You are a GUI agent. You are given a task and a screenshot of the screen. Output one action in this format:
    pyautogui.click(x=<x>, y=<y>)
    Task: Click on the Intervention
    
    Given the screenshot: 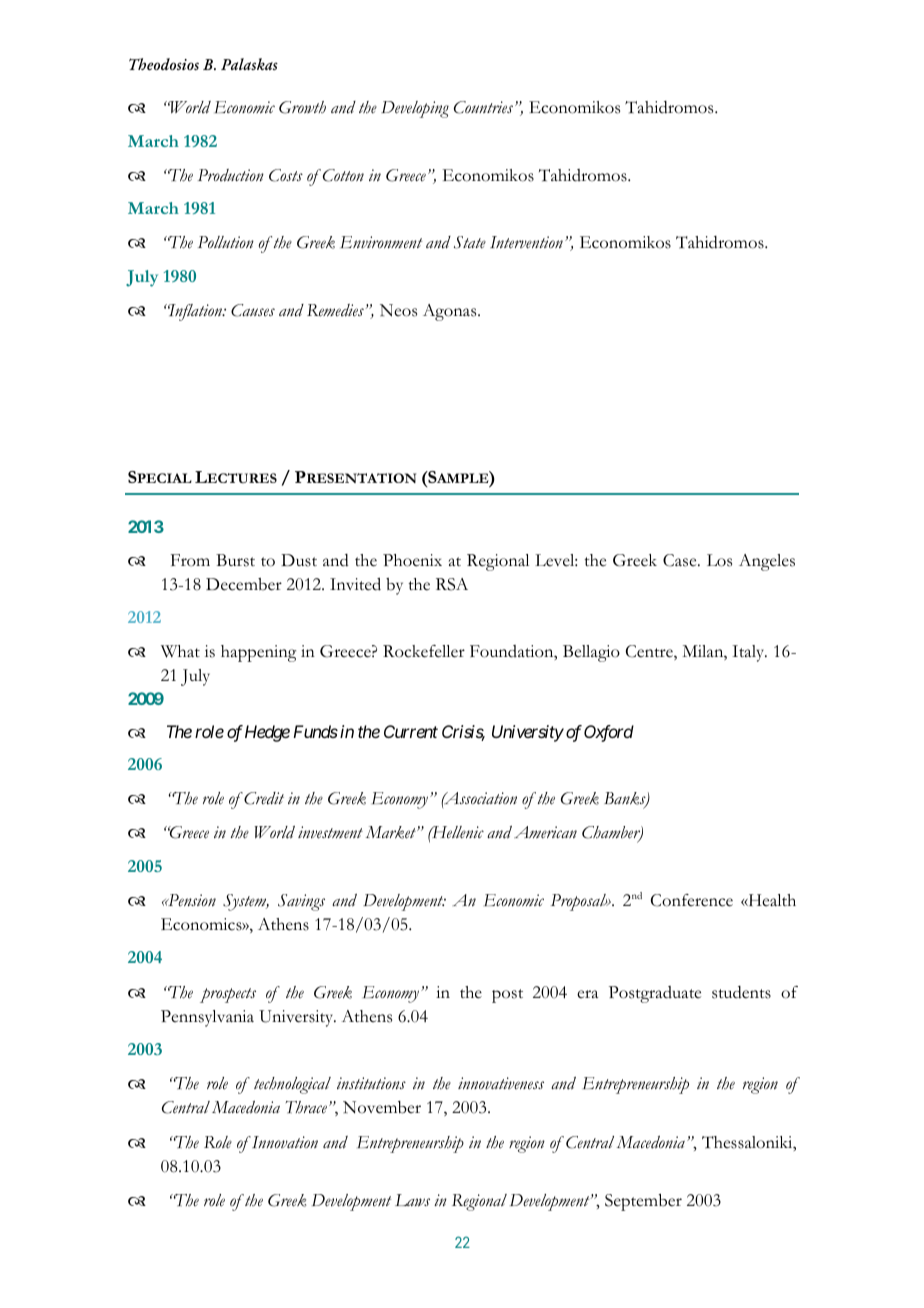 What is the action you would take?
    pyautogui.click(x=526, y=242)
